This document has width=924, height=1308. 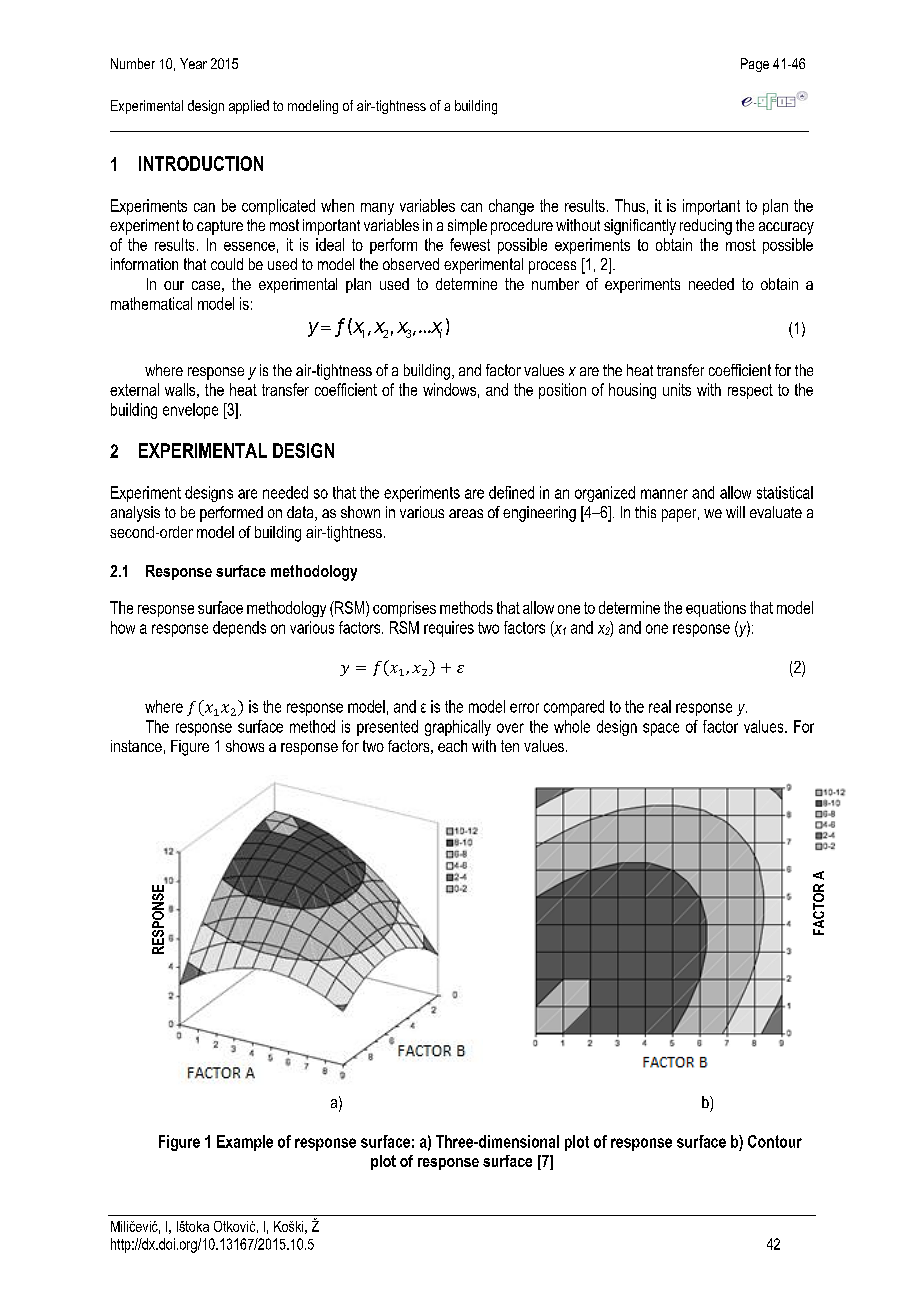 I want to click on Example, so click(x=245, y=1143).
